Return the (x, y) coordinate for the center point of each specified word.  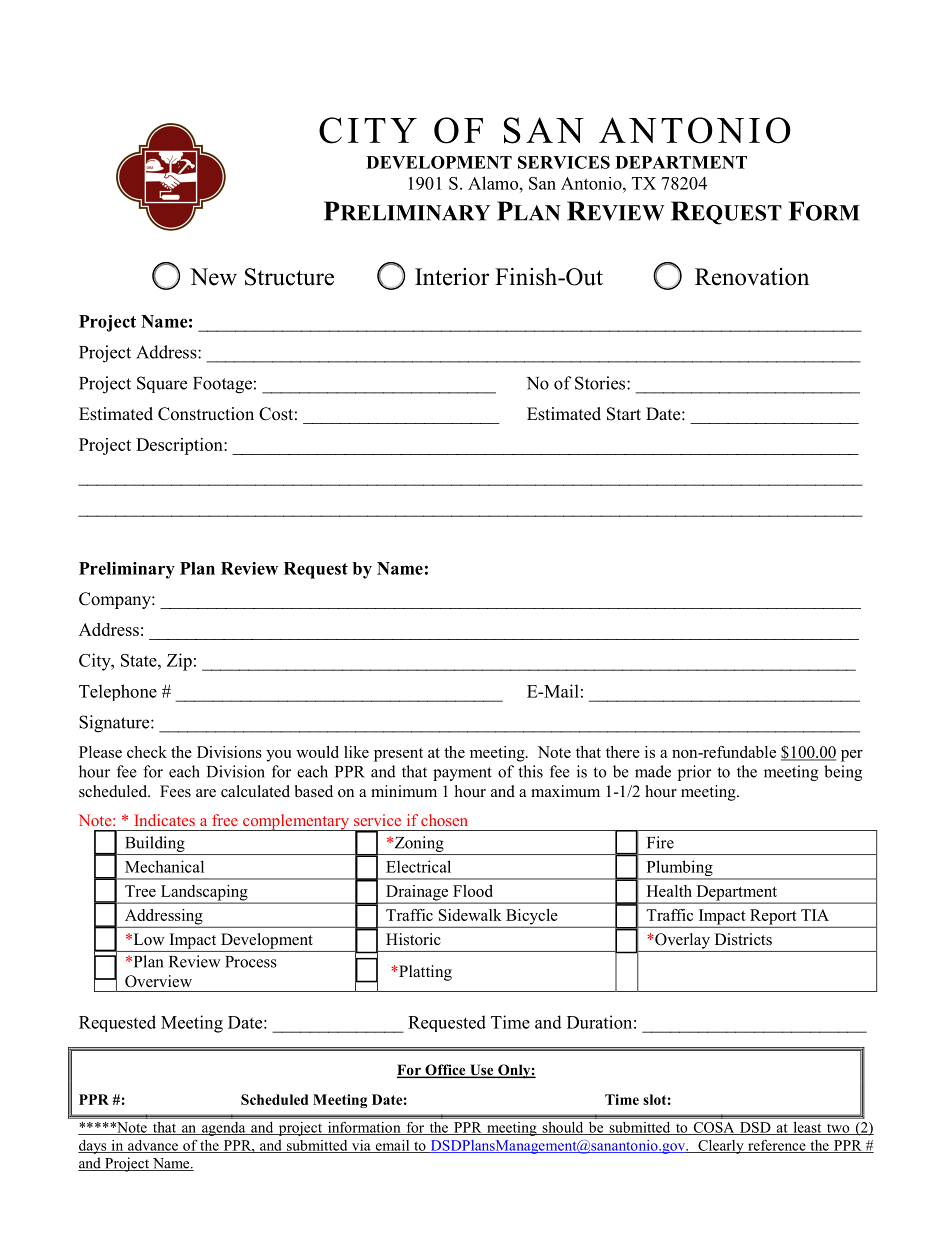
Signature (115, 724)
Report (773, 918)
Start (624, 414)
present (398, 755)
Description (180, 446)
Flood (473, 891)
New (213, 277)
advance (153, 1146)
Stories (601, 383)
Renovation (752, 277)
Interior (452, 277)
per (852, 756)
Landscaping (204, 894)
